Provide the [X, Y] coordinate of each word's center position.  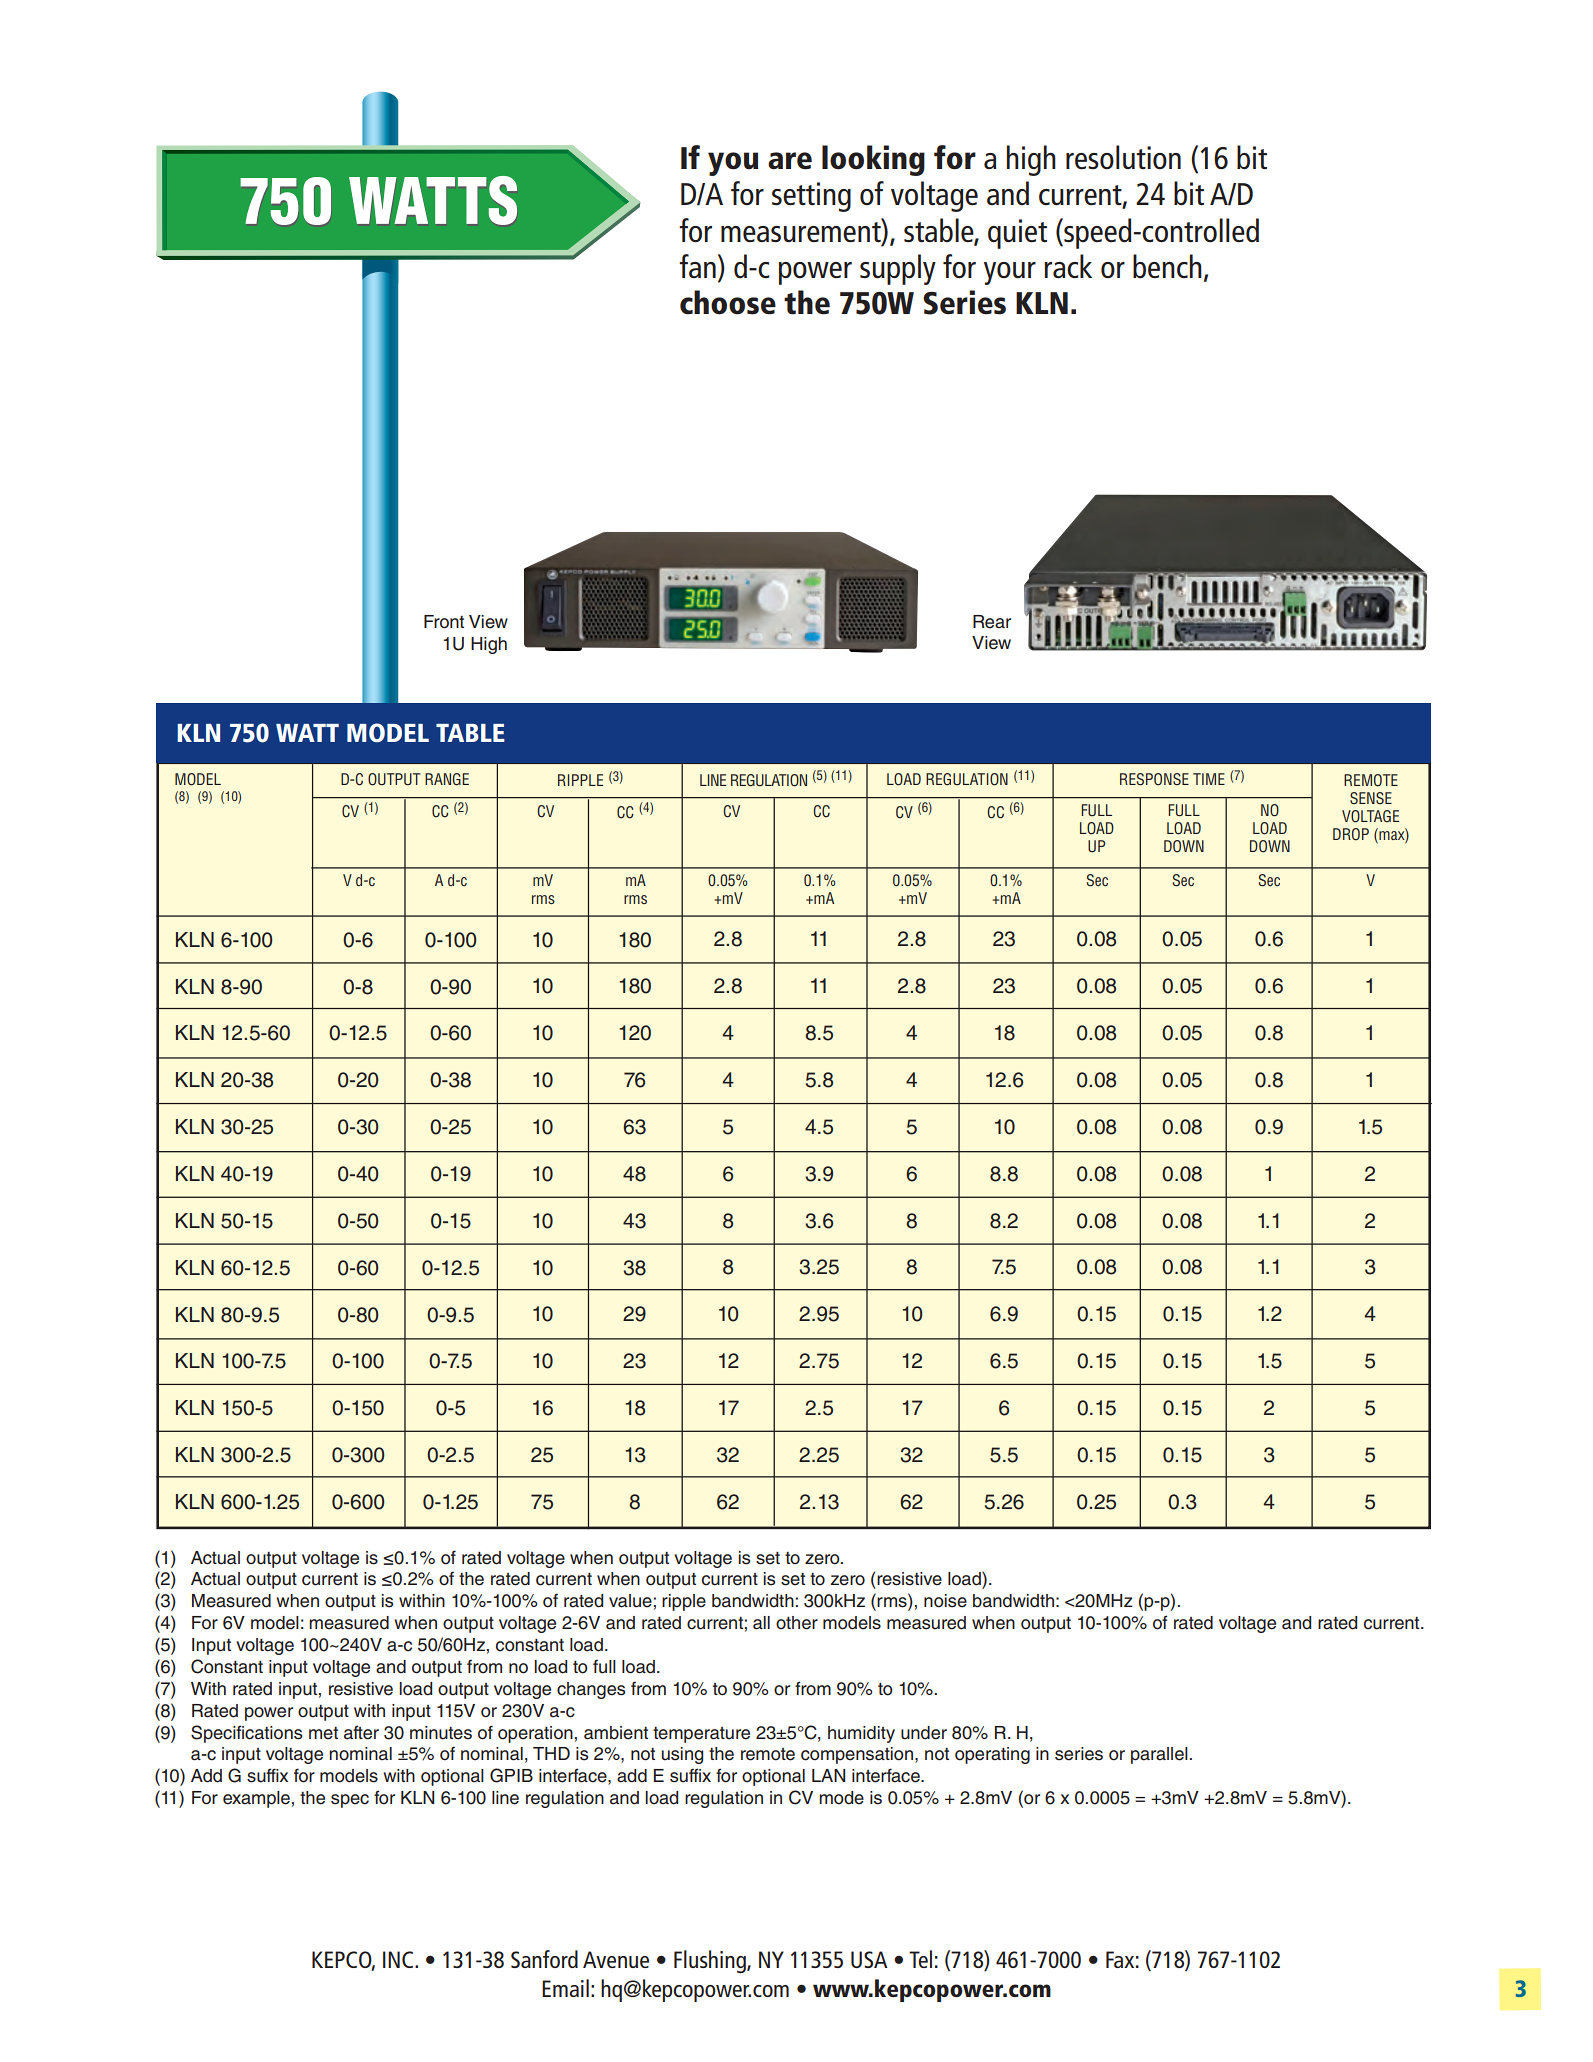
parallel [1159, 1755]
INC [398, 1959]
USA [869, 1959]
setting [811, 197]
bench [1167, 266]
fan [697, 266]
